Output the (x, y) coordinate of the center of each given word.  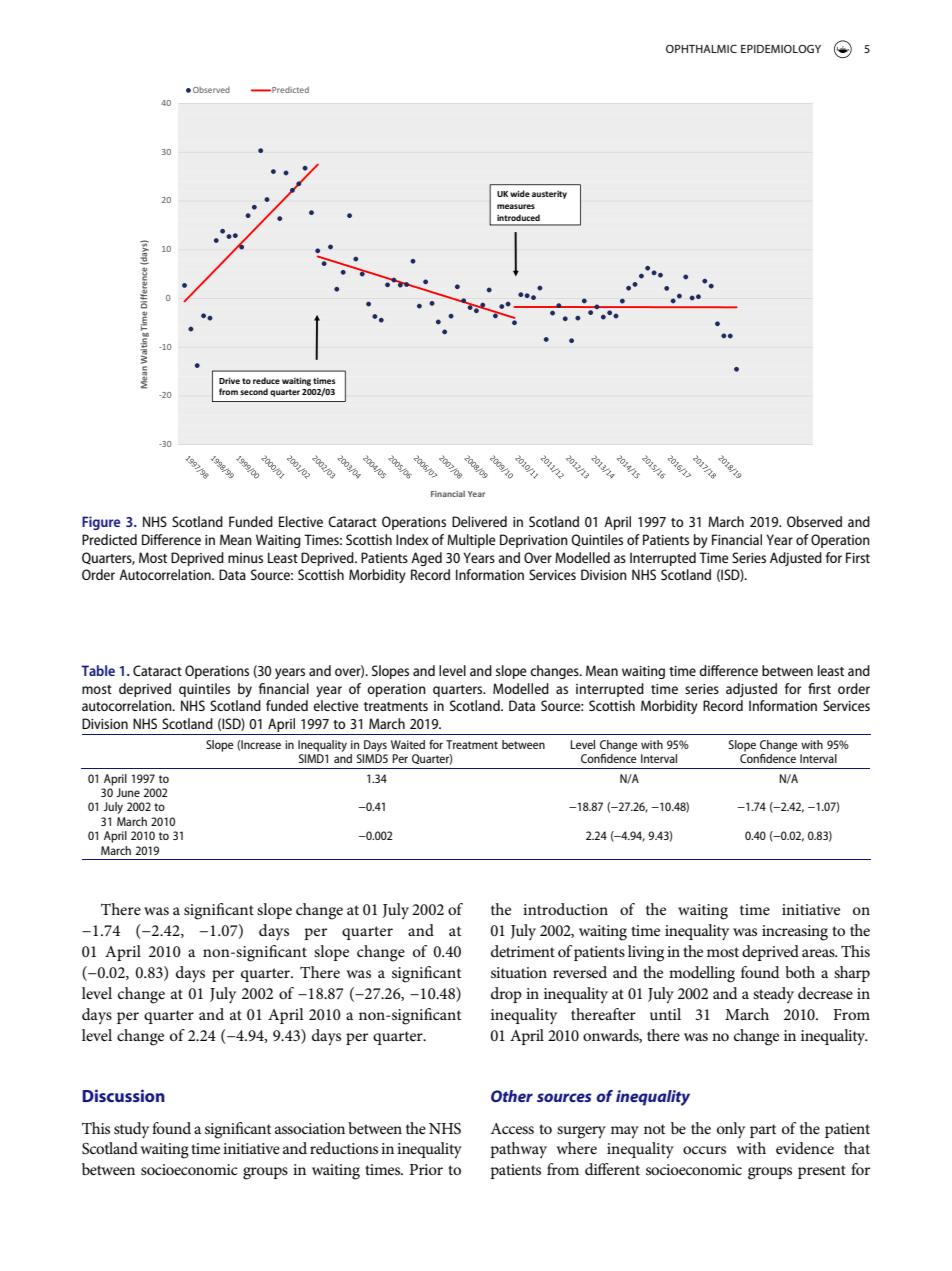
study (131, 1130)
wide (520, 193)
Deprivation (534, 541)
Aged (426, 559)
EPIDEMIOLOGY (781, 48)
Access (512, 1128)
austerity (549, 195)
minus (245, 558)
